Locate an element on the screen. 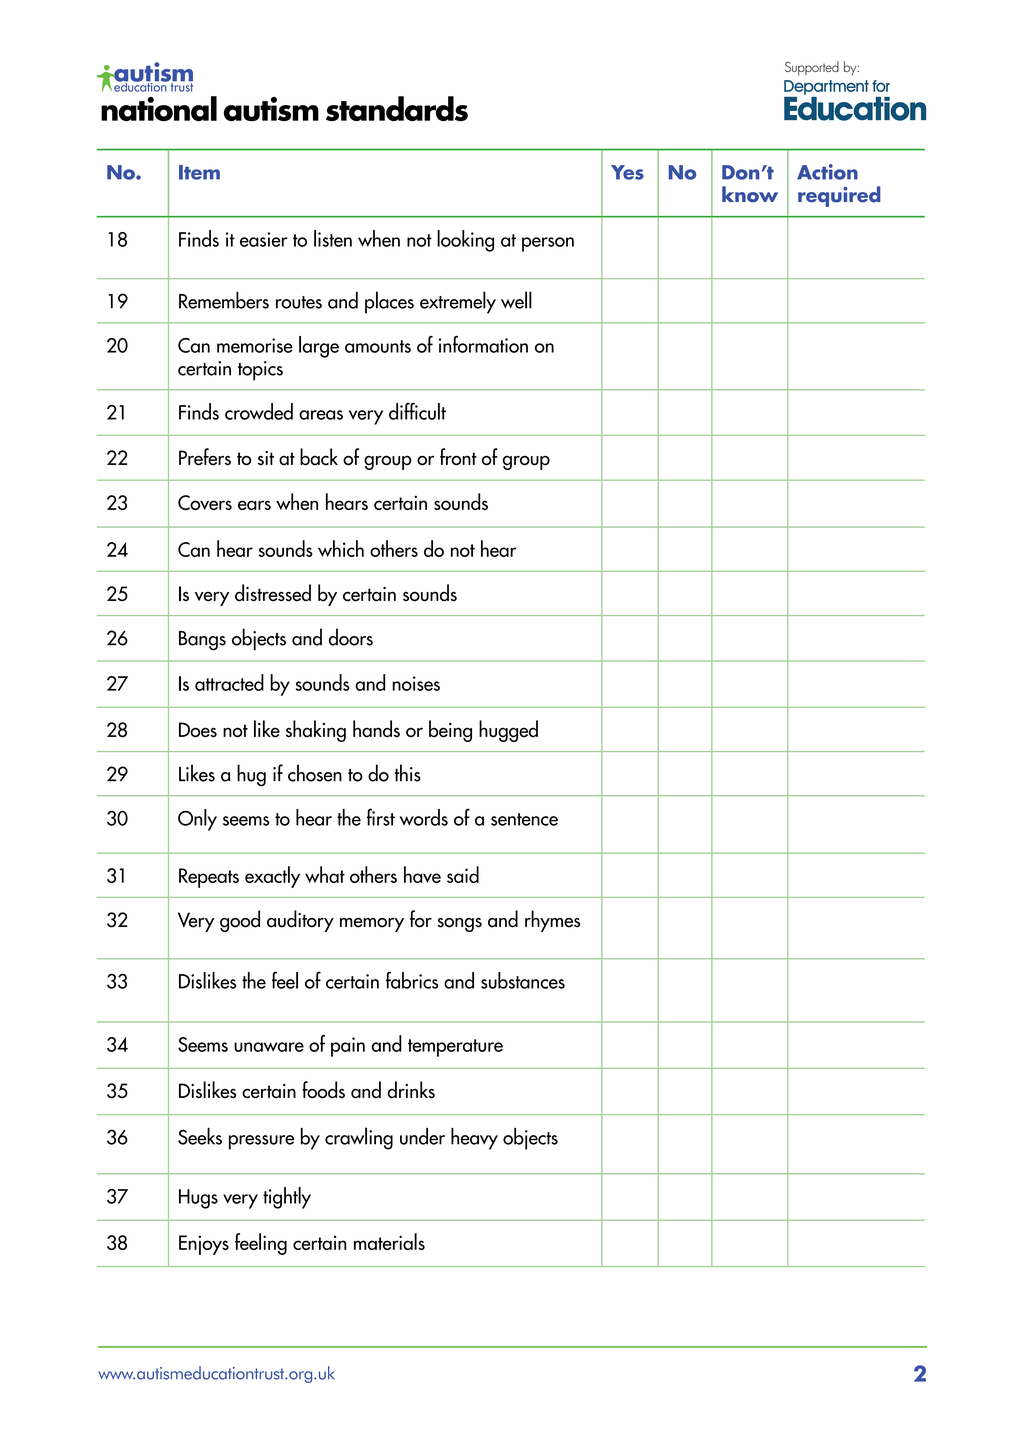  national is located at coordinates (159, 108).
